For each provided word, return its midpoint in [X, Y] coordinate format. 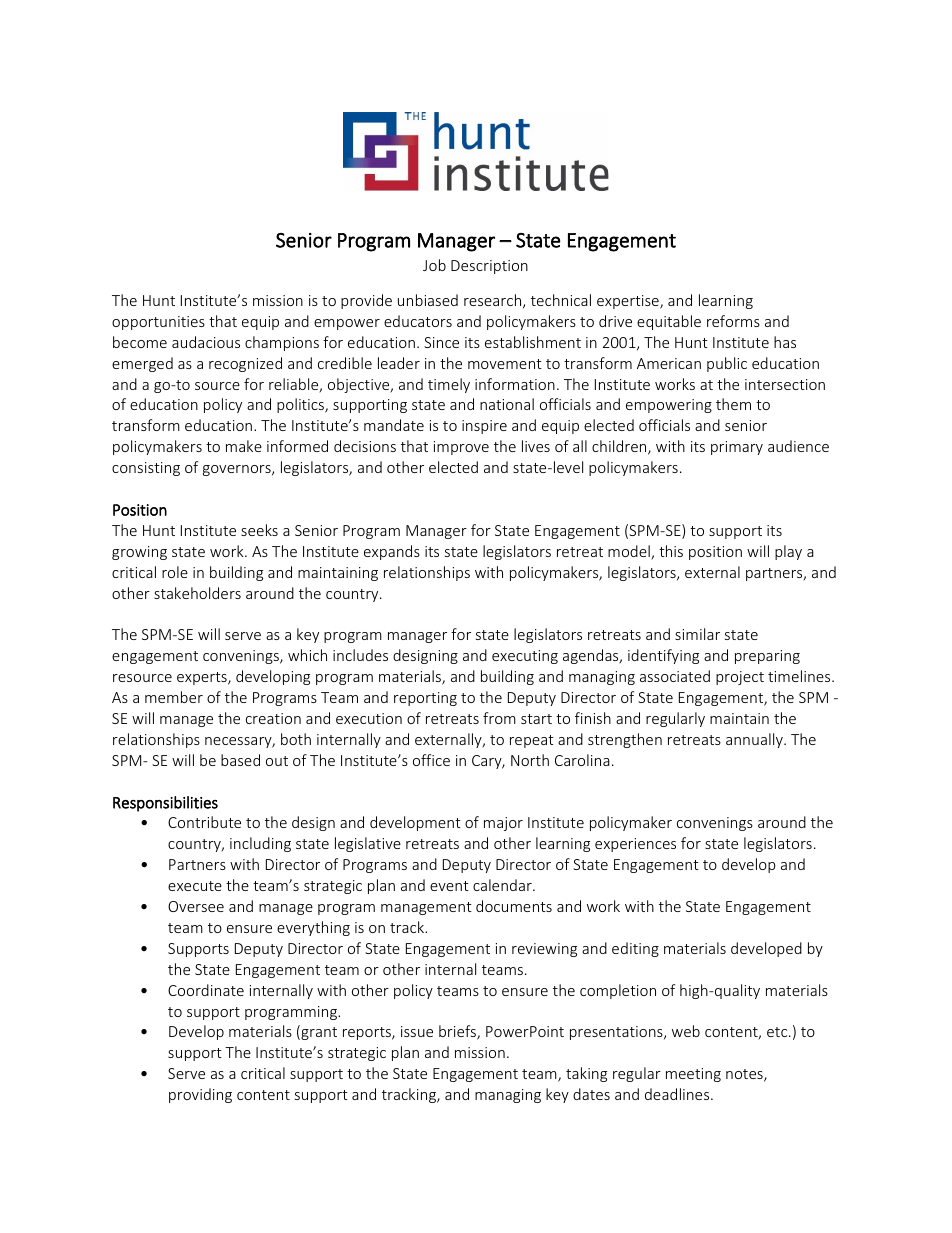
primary [737, 448]
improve [461, 448]
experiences [635, 845]
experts [203, 678]
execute [195, 886]
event [449, 886]
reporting [425, 699]
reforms [733, 321]
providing [200, 1095]
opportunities [158, 323]
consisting [146, 469]
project [740, 678]
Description [489, 267]
